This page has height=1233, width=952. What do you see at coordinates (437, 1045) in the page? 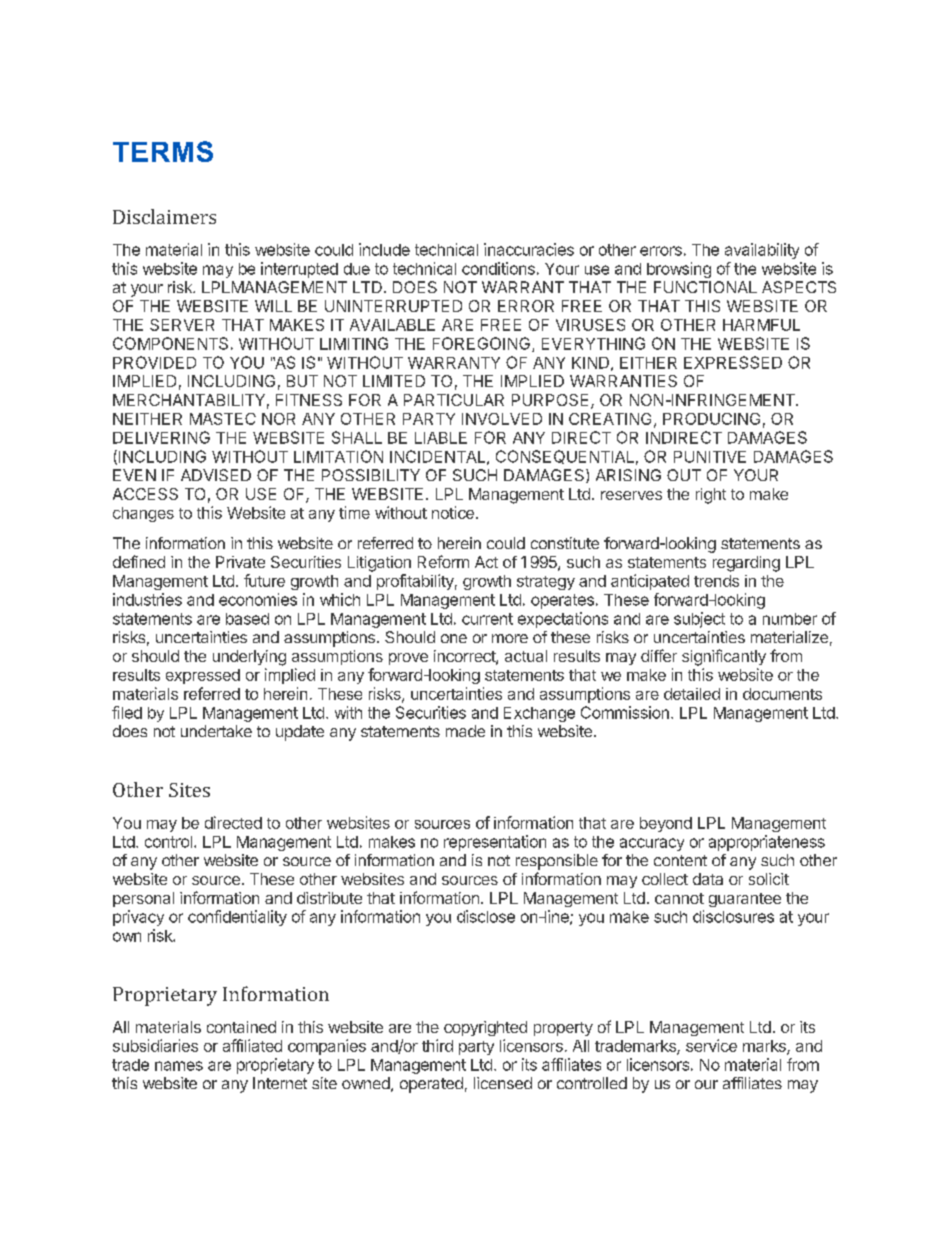
I see `third` at bounding box center [437, 1045].
